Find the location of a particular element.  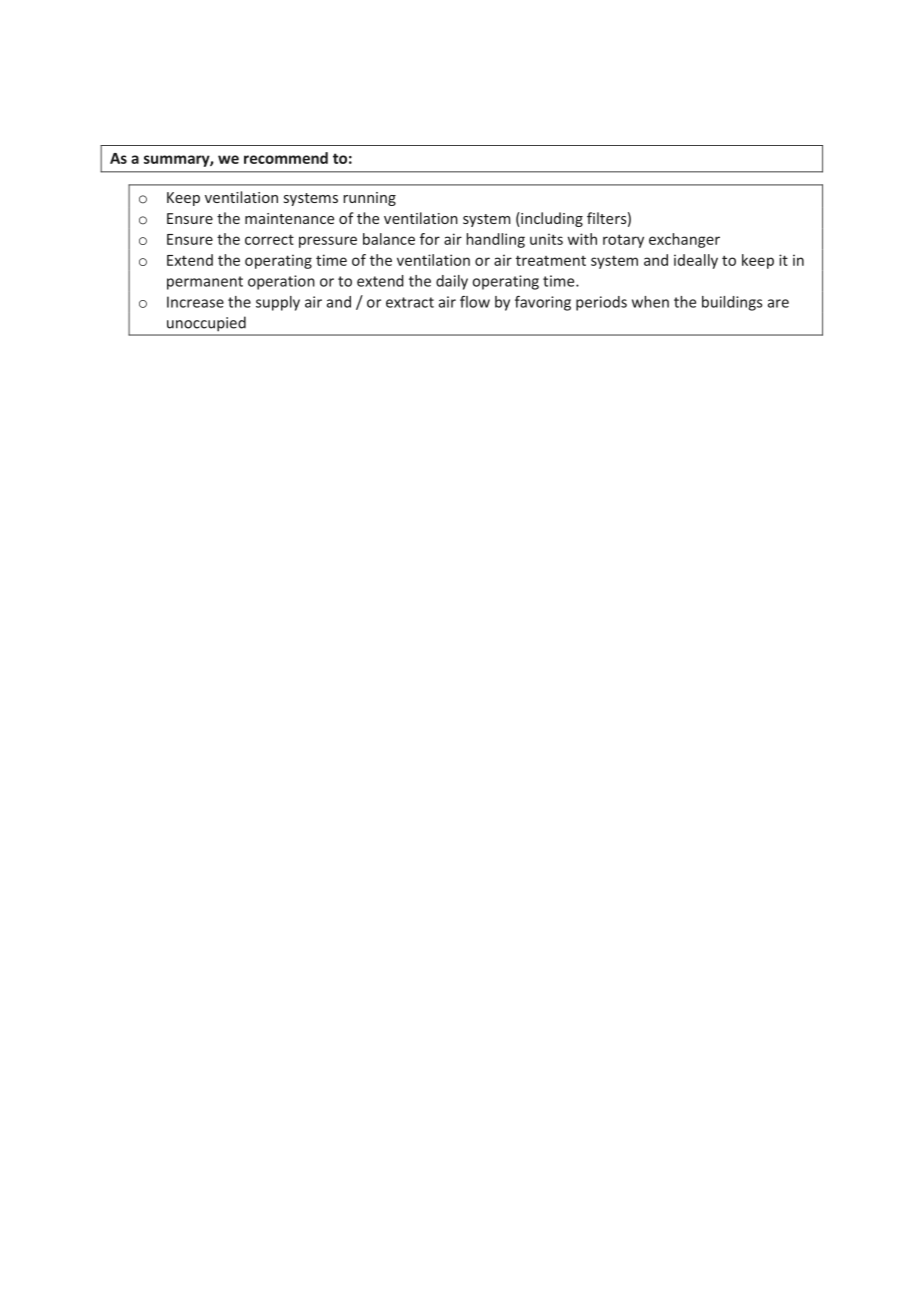

exchanger is located at coordinates (684, 240).
